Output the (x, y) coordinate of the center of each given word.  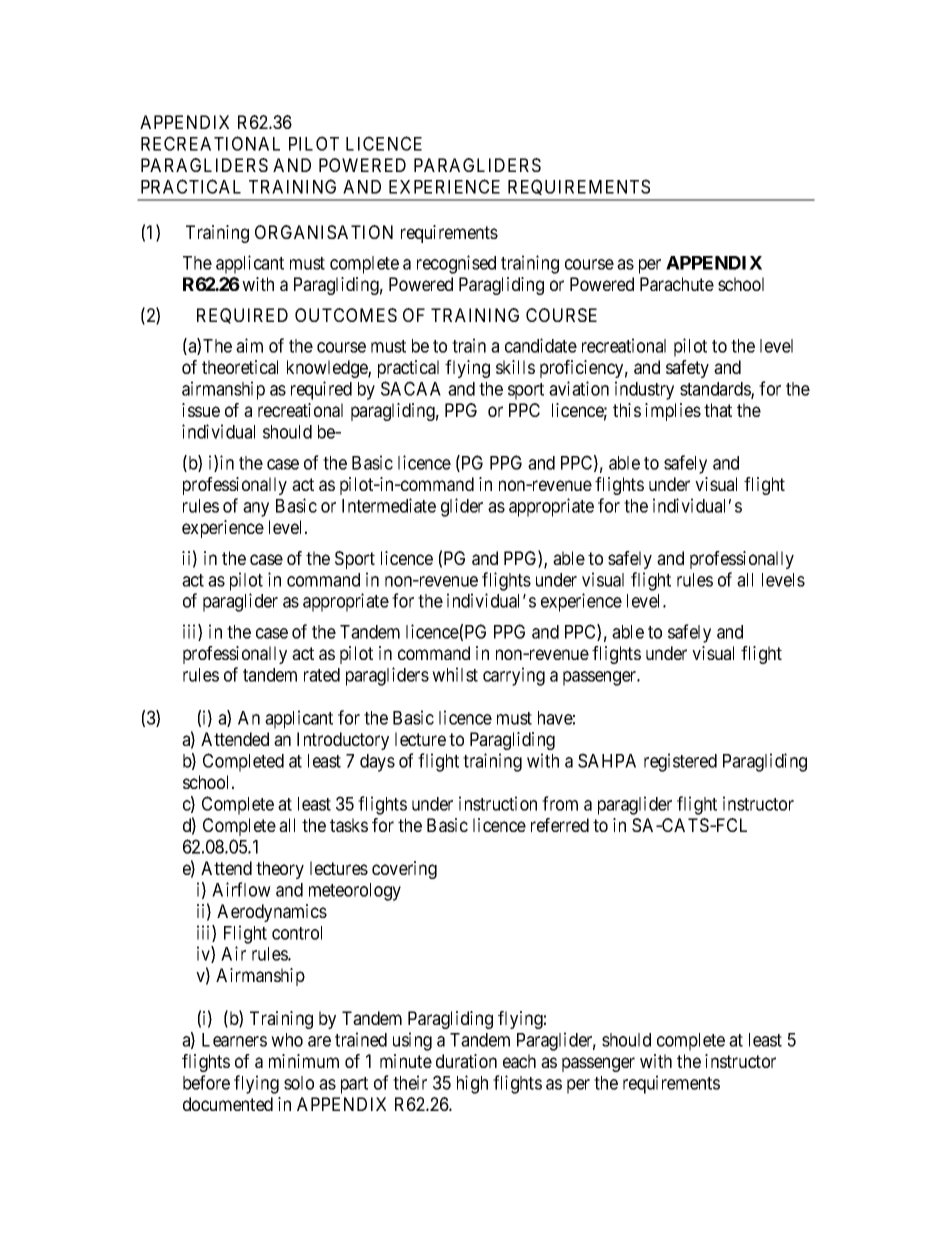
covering (404, 870)
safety (687, 369)
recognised (456, 264)
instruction (498, 803)
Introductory (343, 741)
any (256, 509)
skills (515, 367)
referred (560, 825)
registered (680, 762)
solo (299, 1083)
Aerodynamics (272, 913)
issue (201, 410)
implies (673, 412)
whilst (455, 674)
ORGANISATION (324, 232)
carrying (514, 676)
